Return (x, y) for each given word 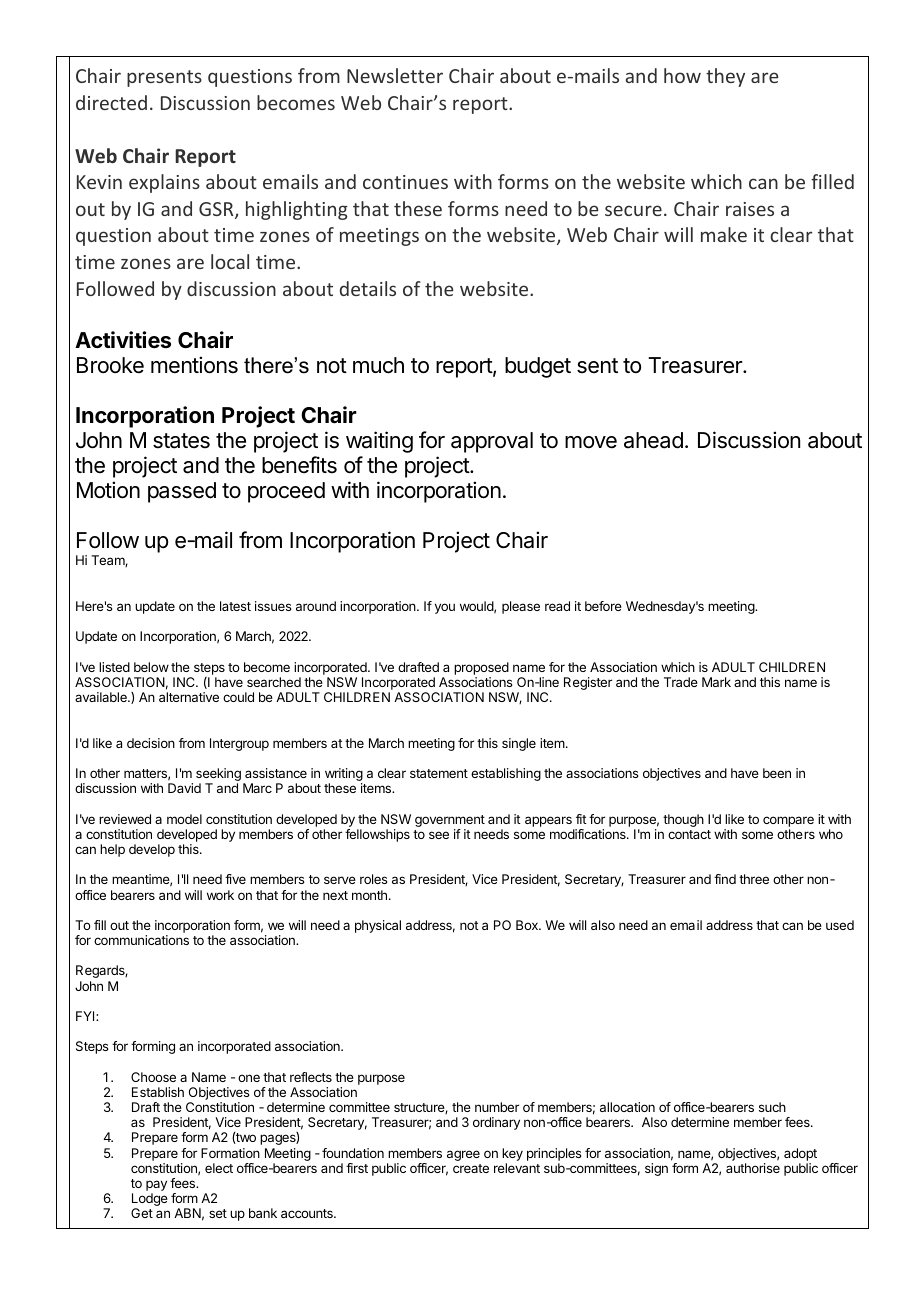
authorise (753, 1168)
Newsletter (395, 75)
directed (111, 102)
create (471, 1168)
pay (156, 1187)
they (725, 77)
